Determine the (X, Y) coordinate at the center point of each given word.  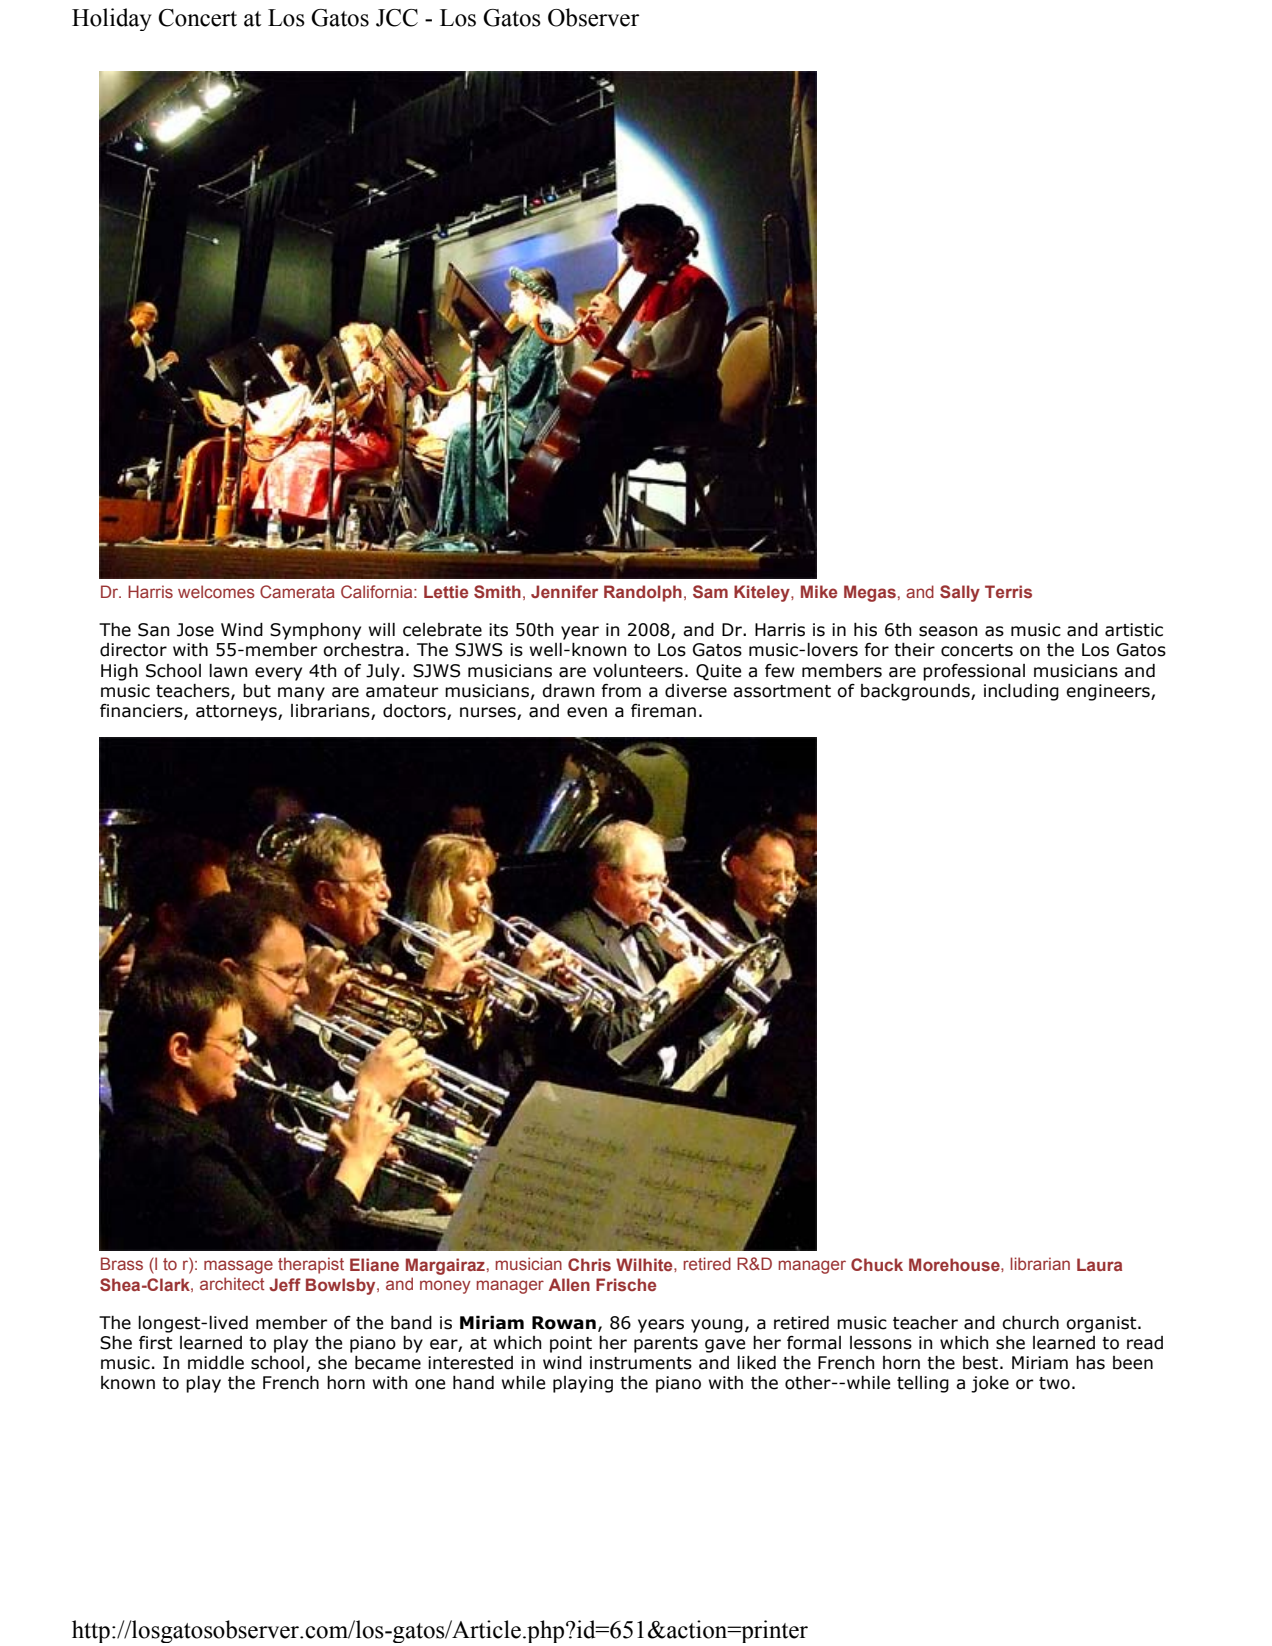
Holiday (112, 19)
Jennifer (564, 591)
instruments (641, 1363)
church (1030, 1323)
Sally (960, 593)
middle (216, 1363)
